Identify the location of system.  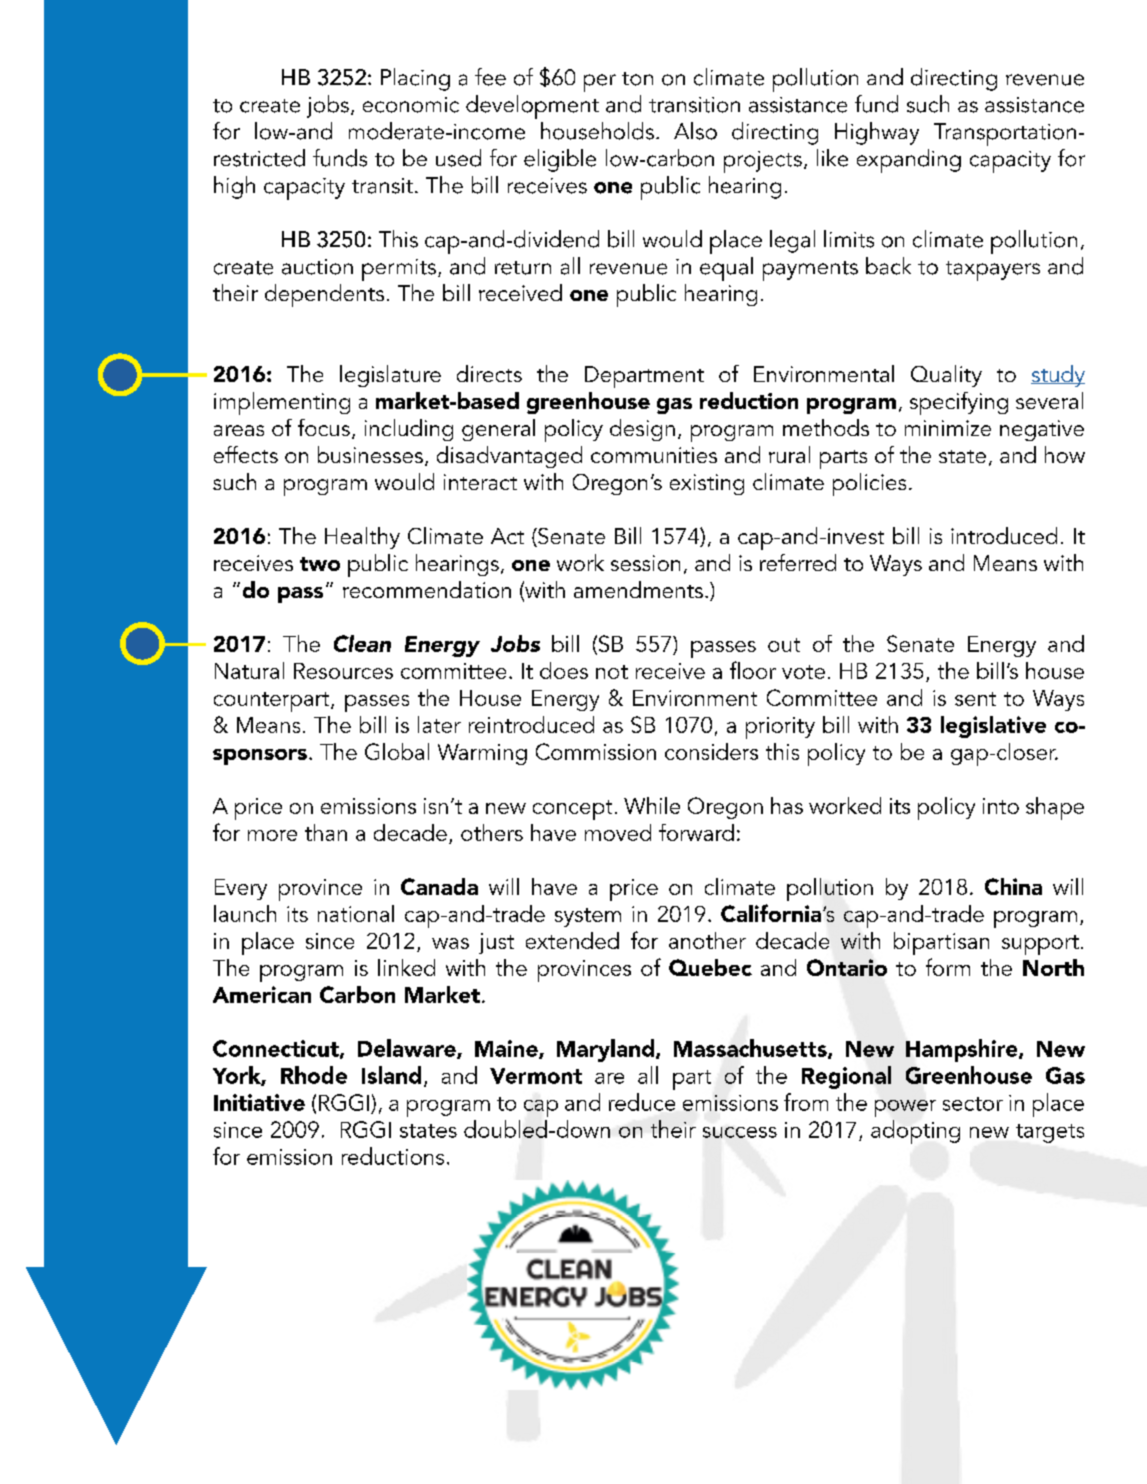
(588, 917).
